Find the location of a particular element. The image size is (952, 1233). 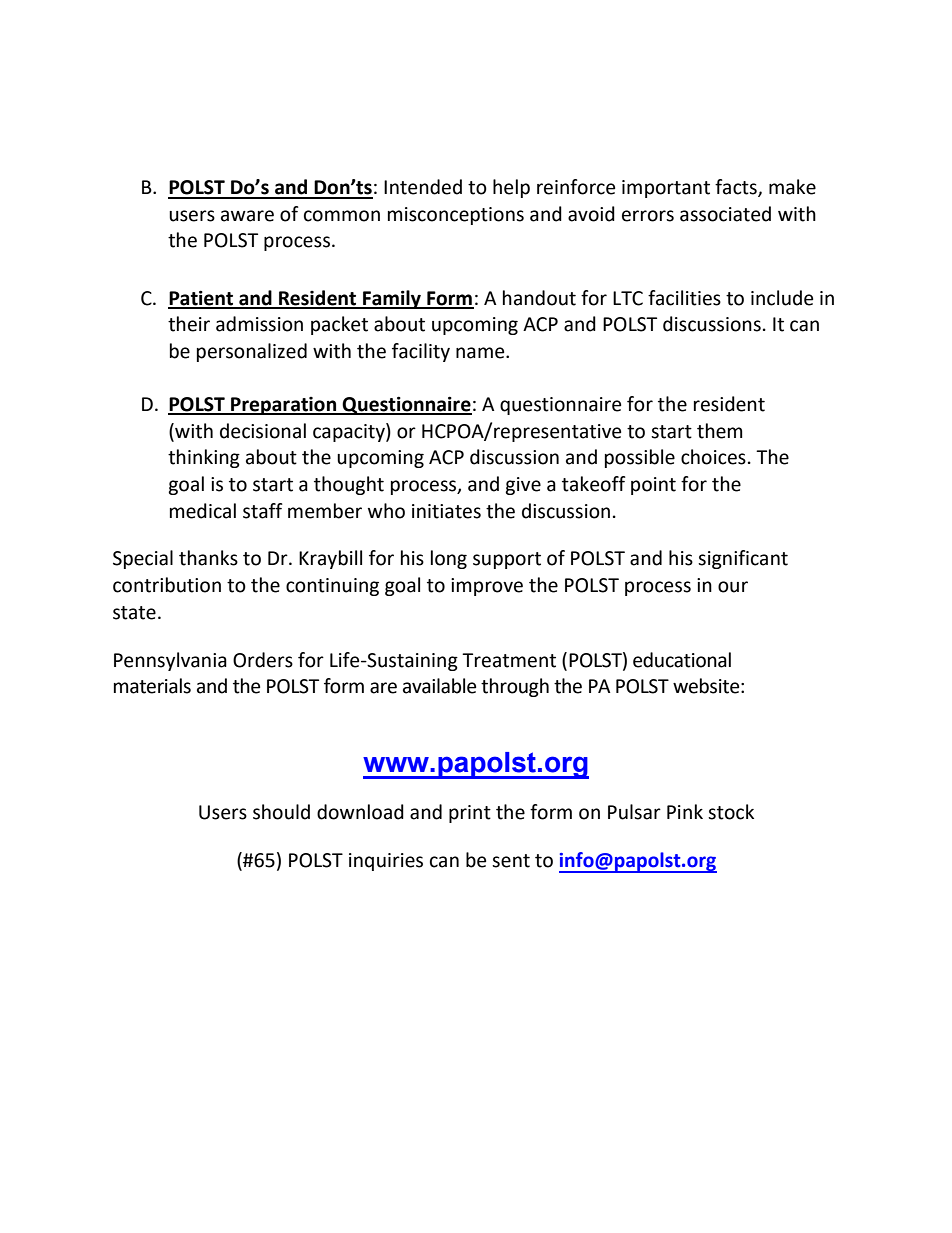

should is located at coordinates (281, 812).
